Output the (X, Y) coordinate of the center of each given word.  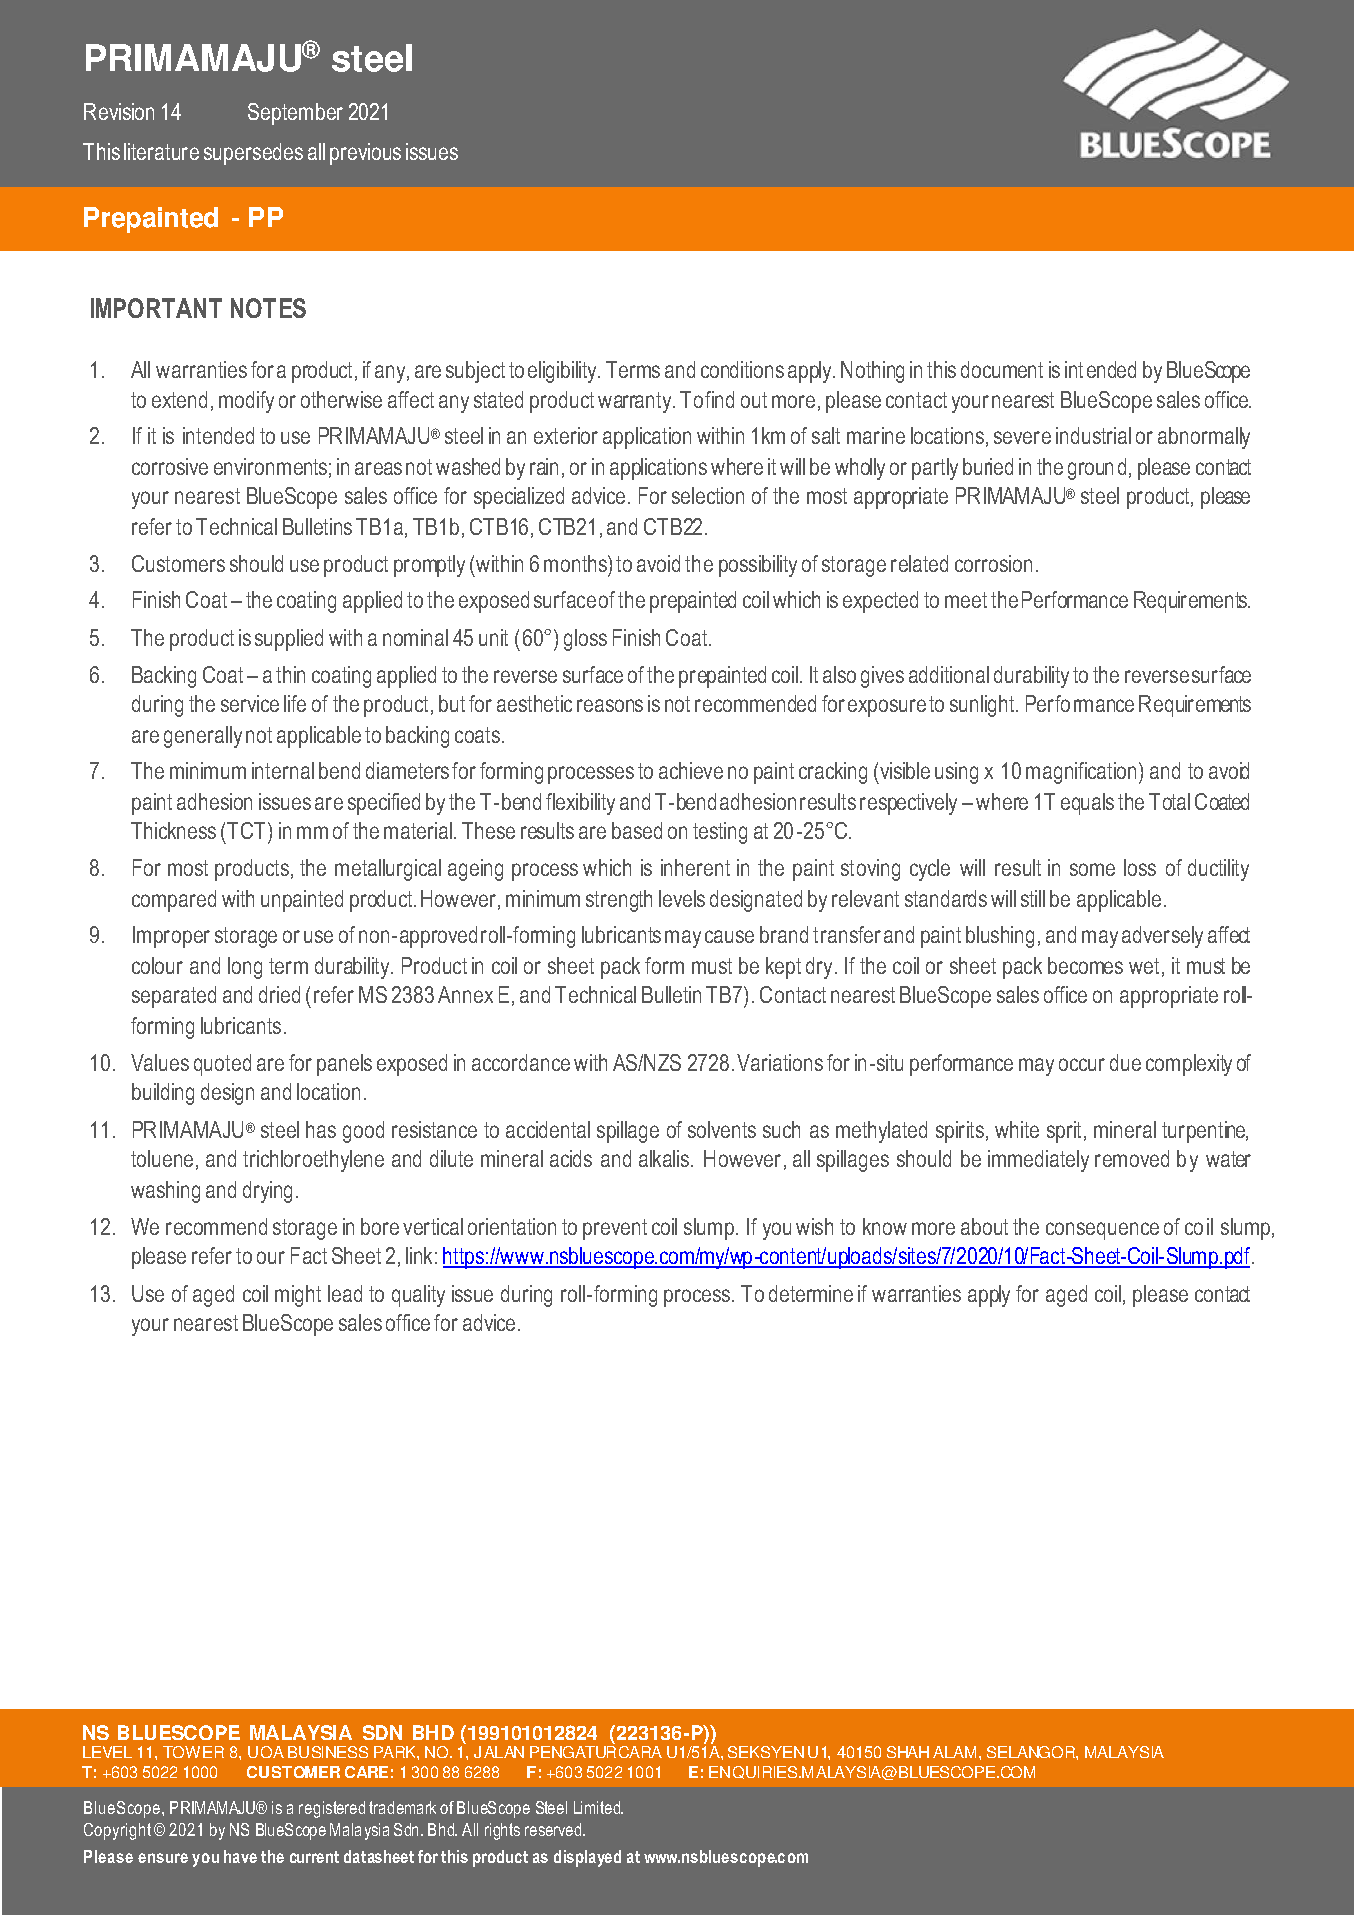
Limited (598, 1807)
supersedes (253, 154)
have (240, 1856)
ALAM (954, 1752)
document (1002, 369)
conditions (742, 369)
